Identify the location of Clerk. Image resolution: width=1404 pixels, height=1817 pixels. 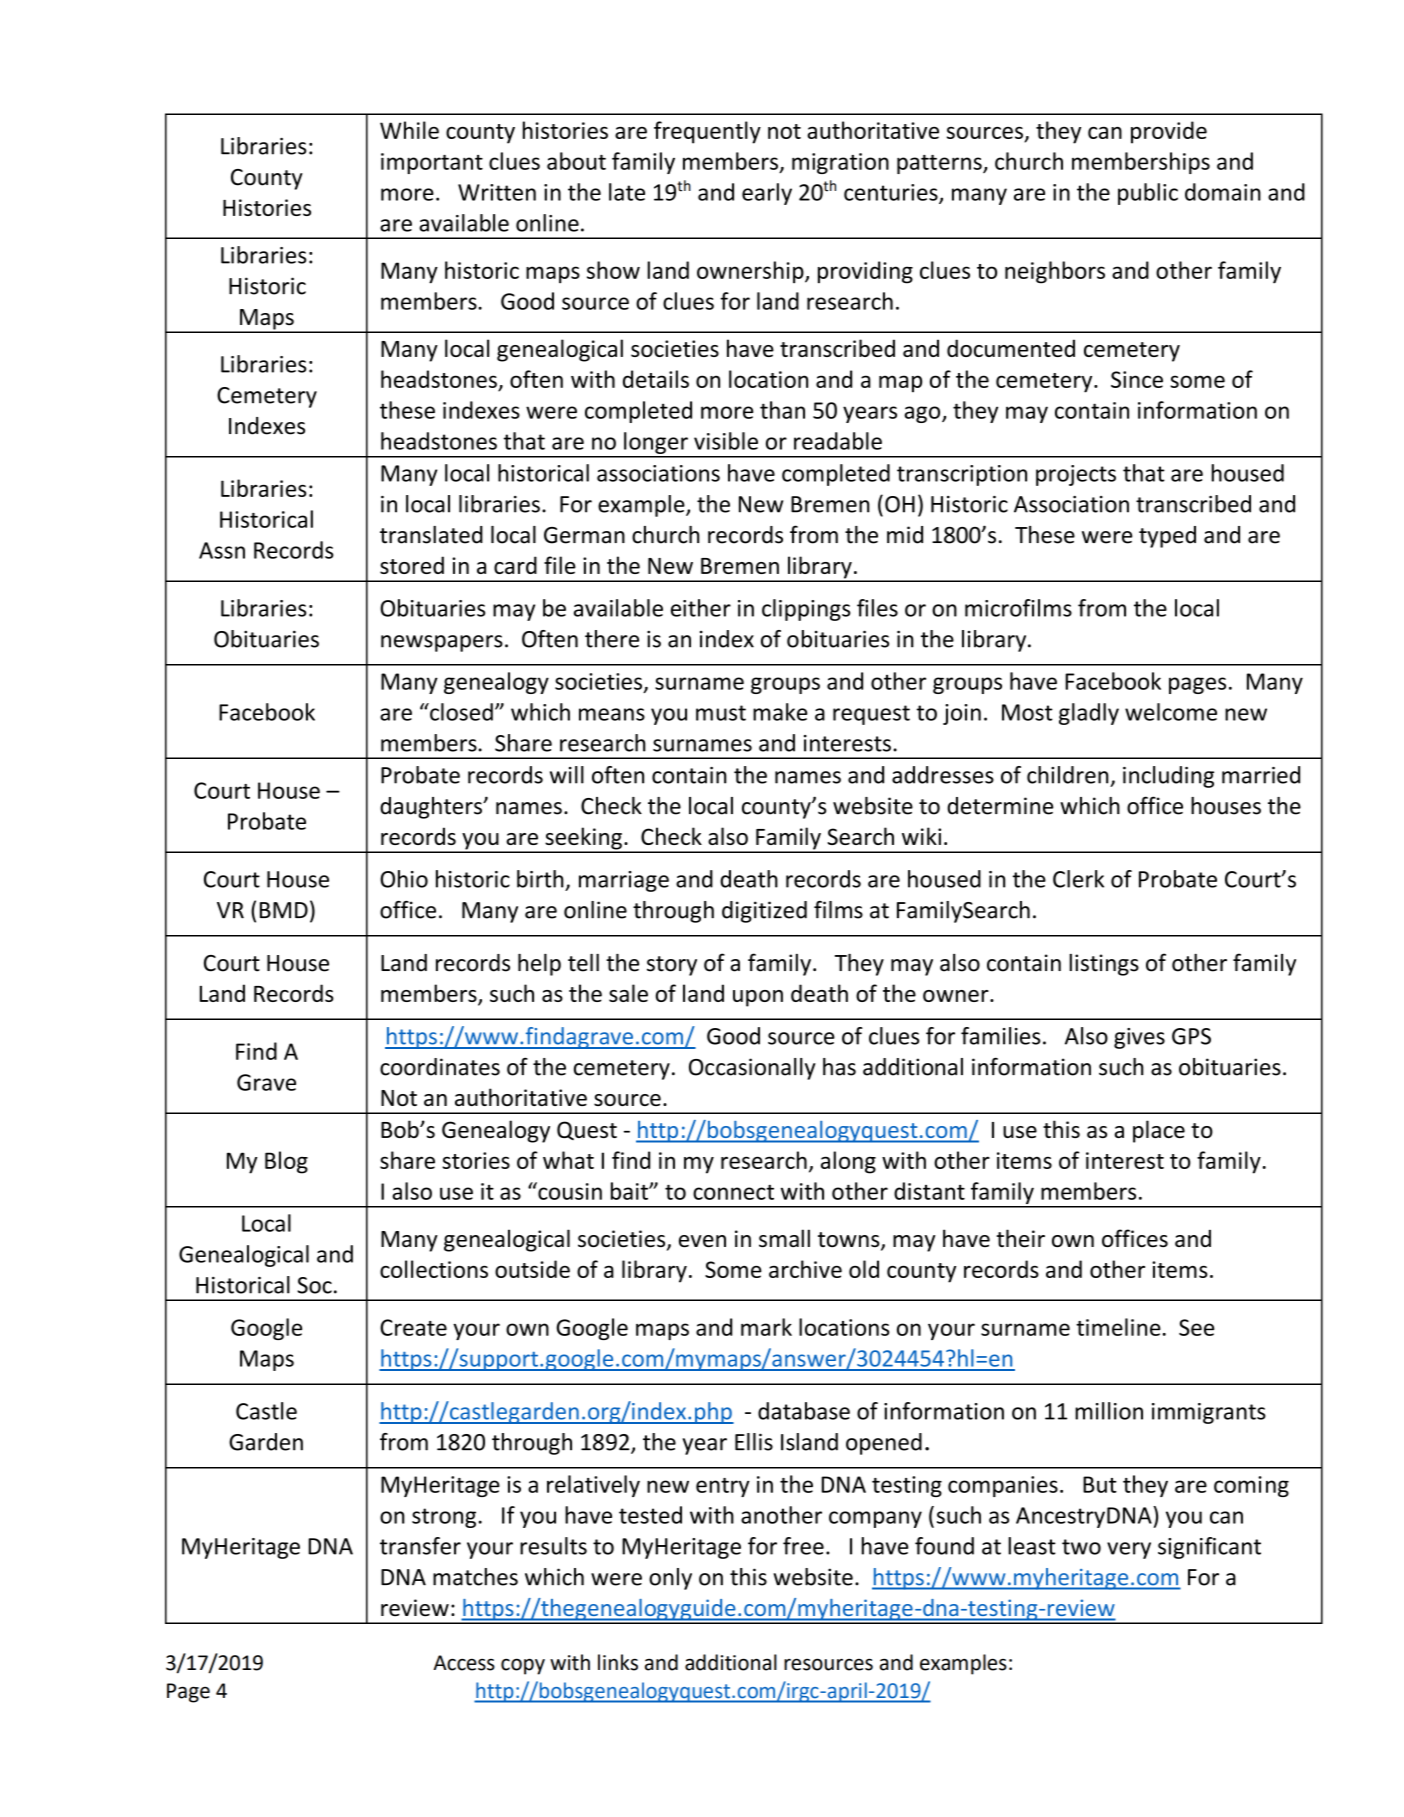
(1078, 879).
